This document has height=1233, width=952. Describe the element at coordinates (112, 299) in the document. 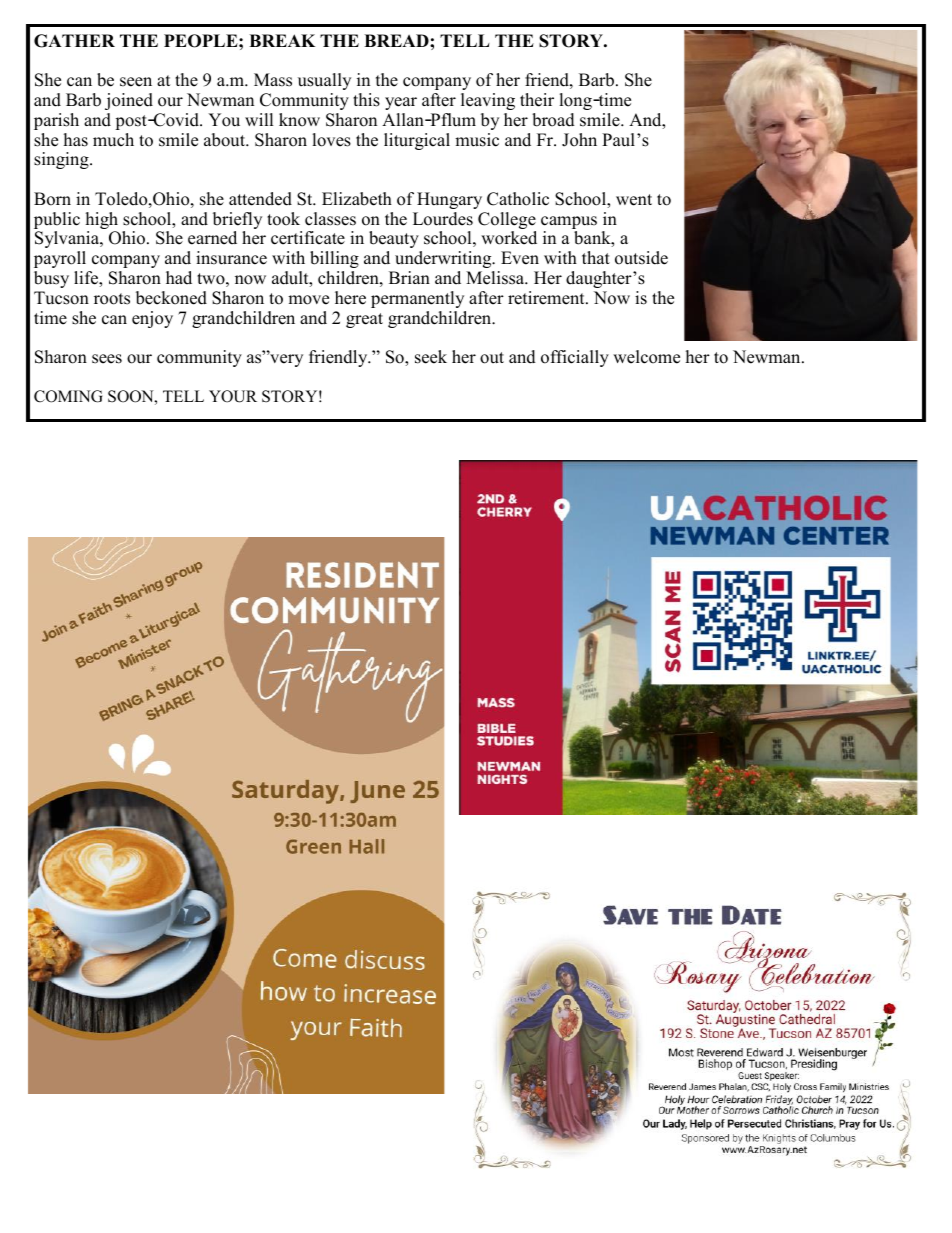

I see `roots` at that location.
